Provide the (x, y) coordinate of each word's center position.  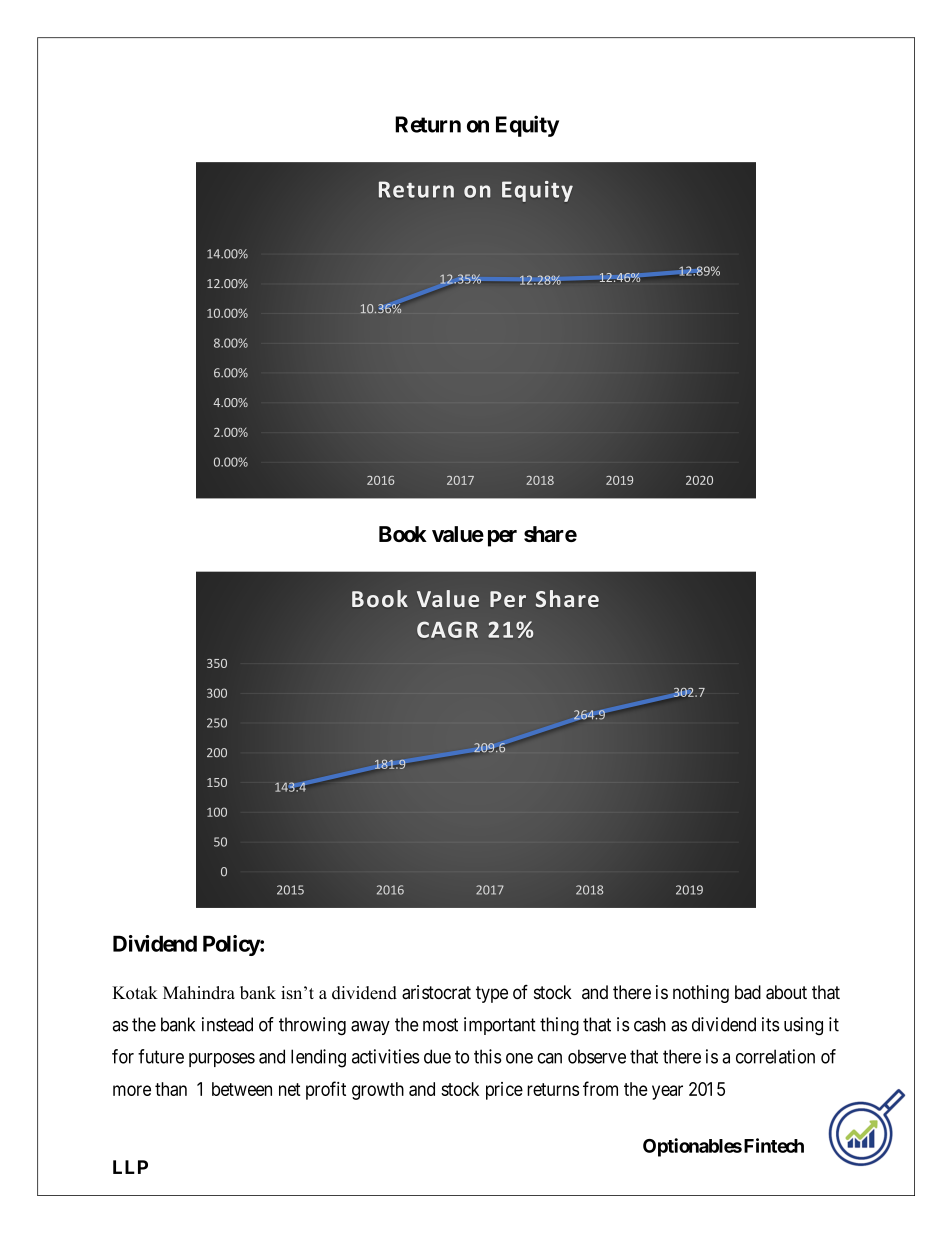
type (492, 994)
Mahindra (199, 993)
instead (227, 1024)
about (786, 992)
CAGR (447, 629)
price (504, 1091)
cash (650, 1024)
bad (748, 992)
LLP (130, 1167)
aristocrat (436, 992)
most (440, 1025)
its (771, 1024)
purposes (222, 1060)
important (500, 1026)
